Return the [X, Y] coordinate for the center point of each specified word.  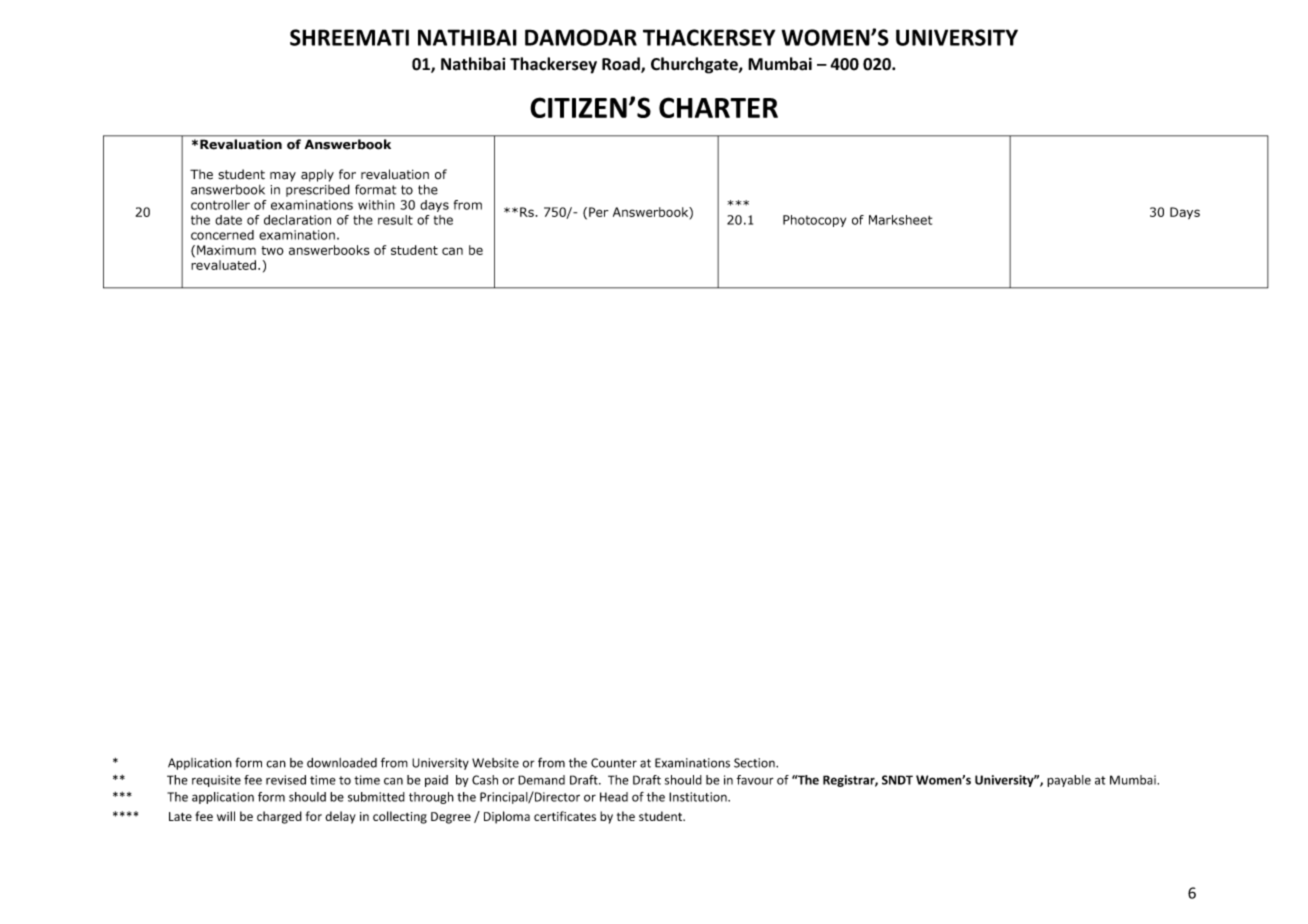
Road [622, 65]
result [395, 220]
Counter [614, 763]
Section [755, 763]
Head [614, 797]
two [272, 250]
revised [286, 780]
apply [317, 175]
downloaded [342, 763]
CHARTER [718, 107]
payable [1069, 781]
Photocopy [814, 221]
